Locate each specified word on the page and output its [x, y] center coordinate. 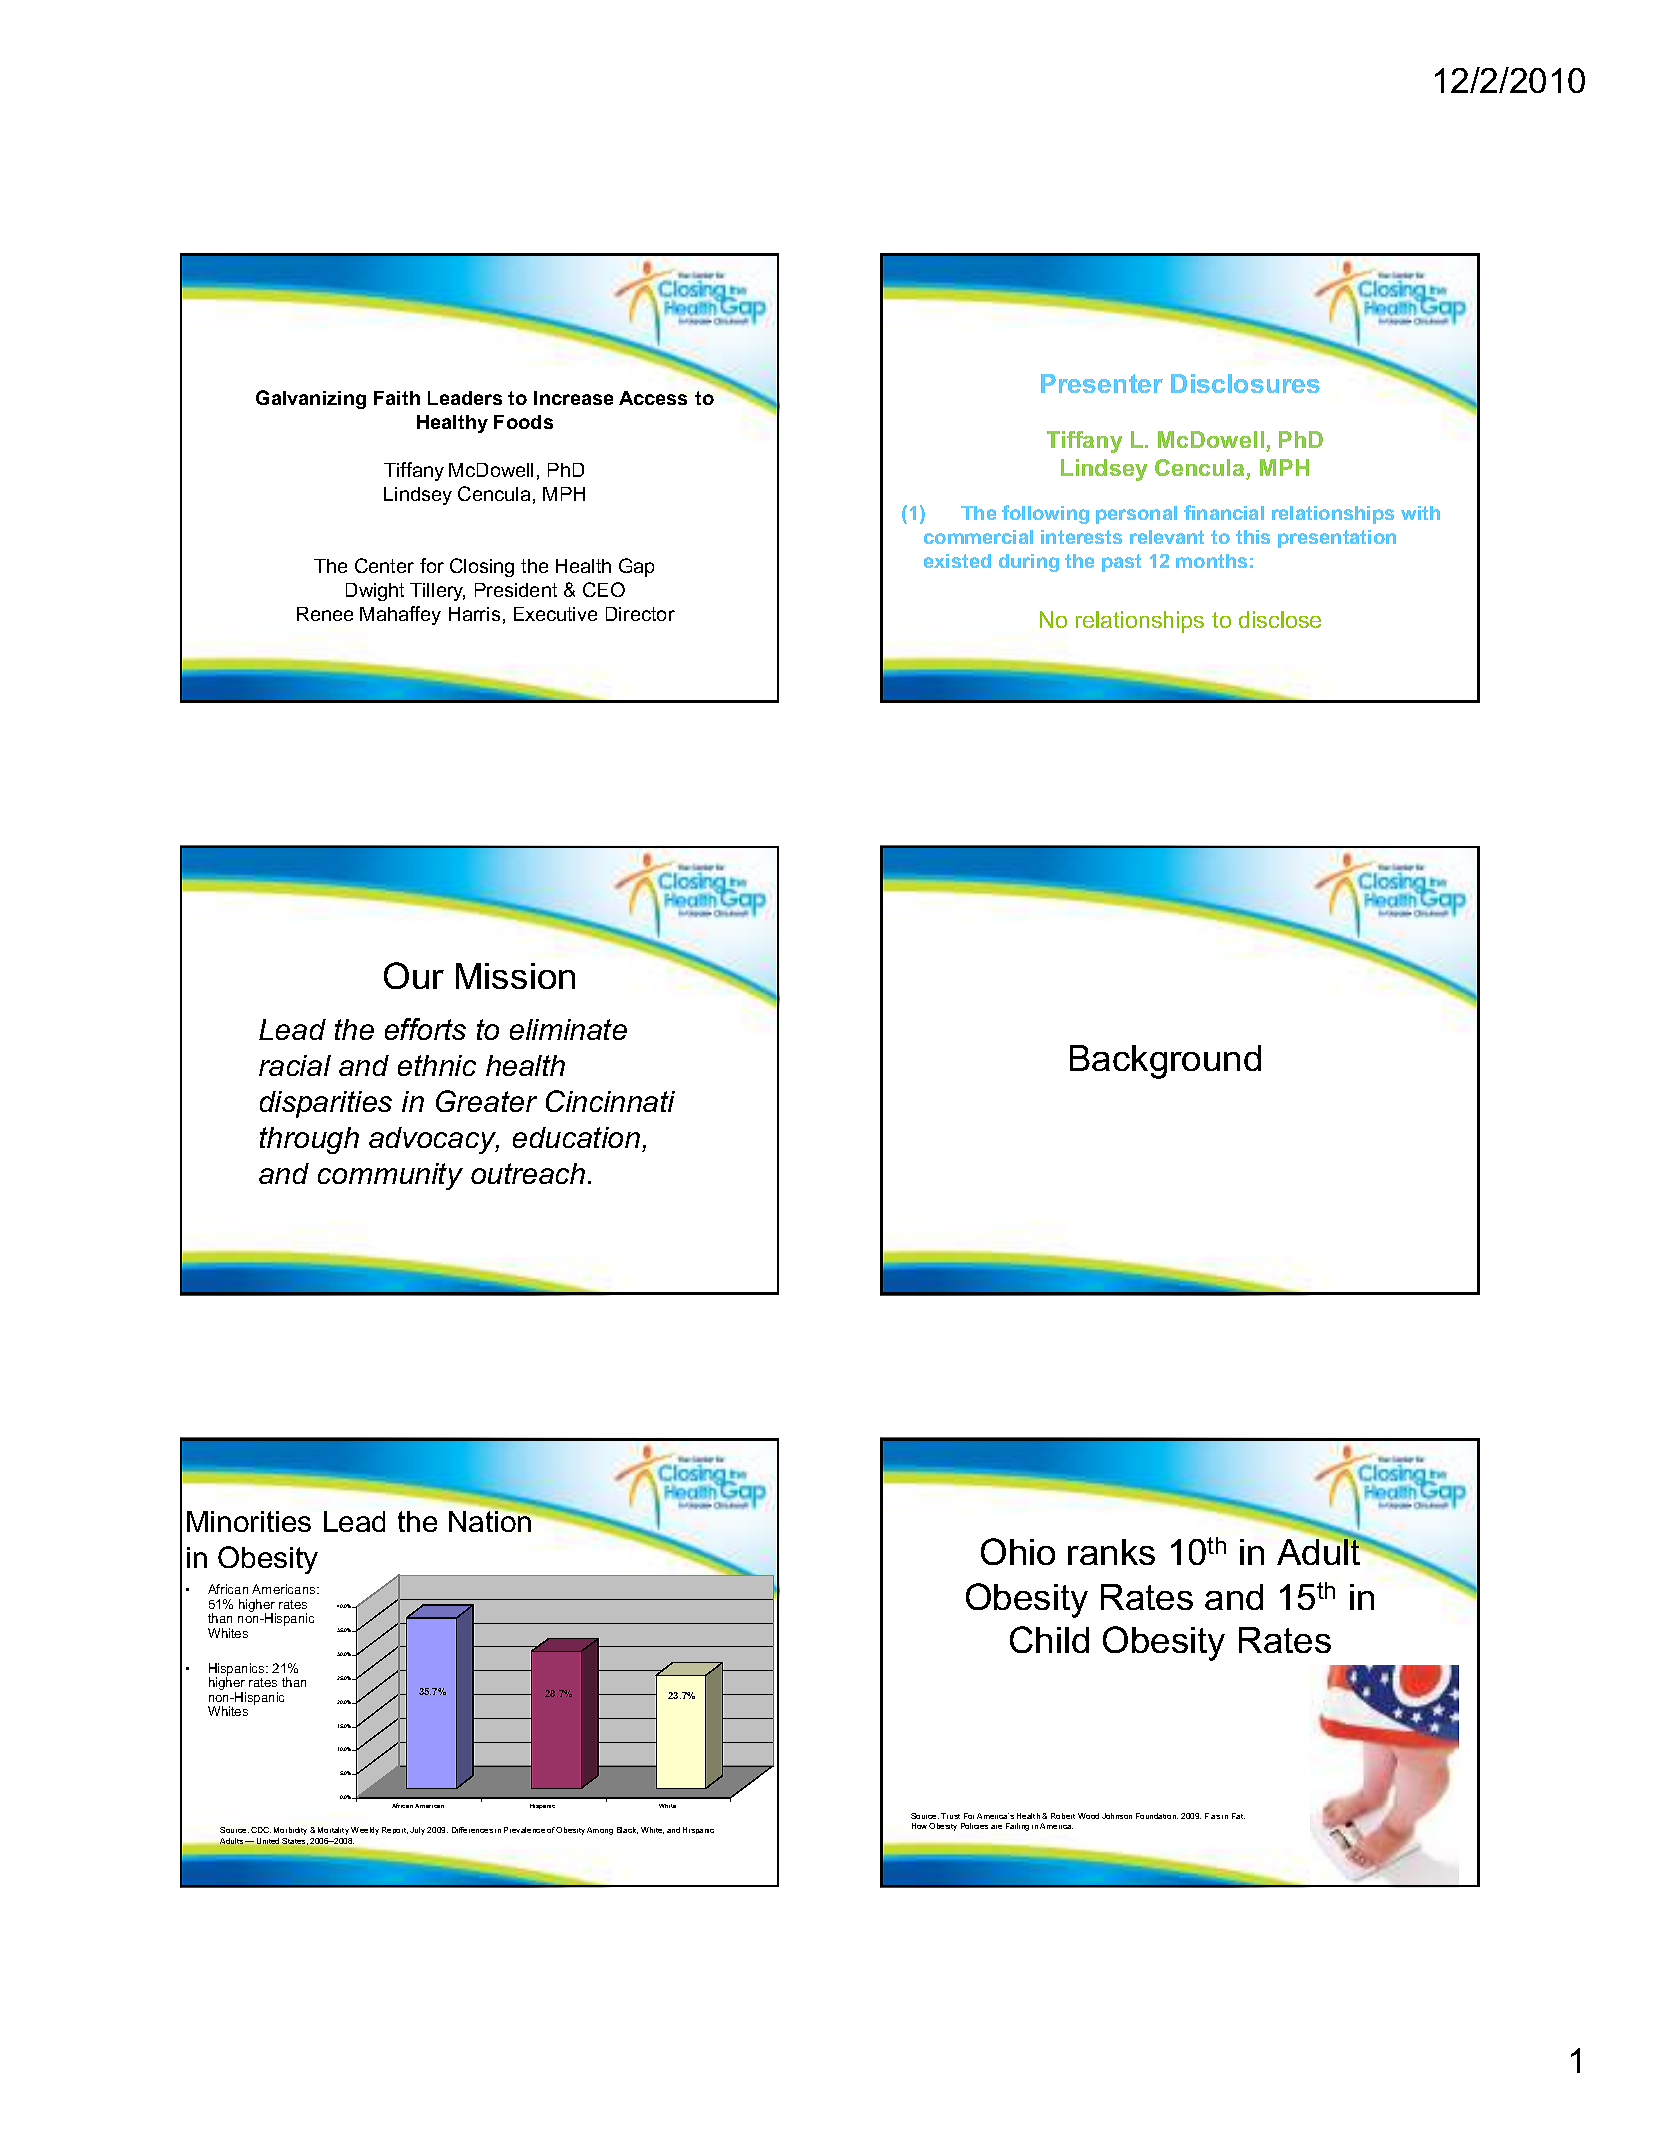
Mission [515, 976]
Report [395, 1830]
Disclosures [1245, 383]
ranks [1111, 1552]
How [919, 1826]
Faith [397, 398]
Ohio [1018, 1551]
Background [1165, 1062]
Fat [1238, 1816]
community [390, 1176]
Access [653, 398]
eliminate [568, 1029]
